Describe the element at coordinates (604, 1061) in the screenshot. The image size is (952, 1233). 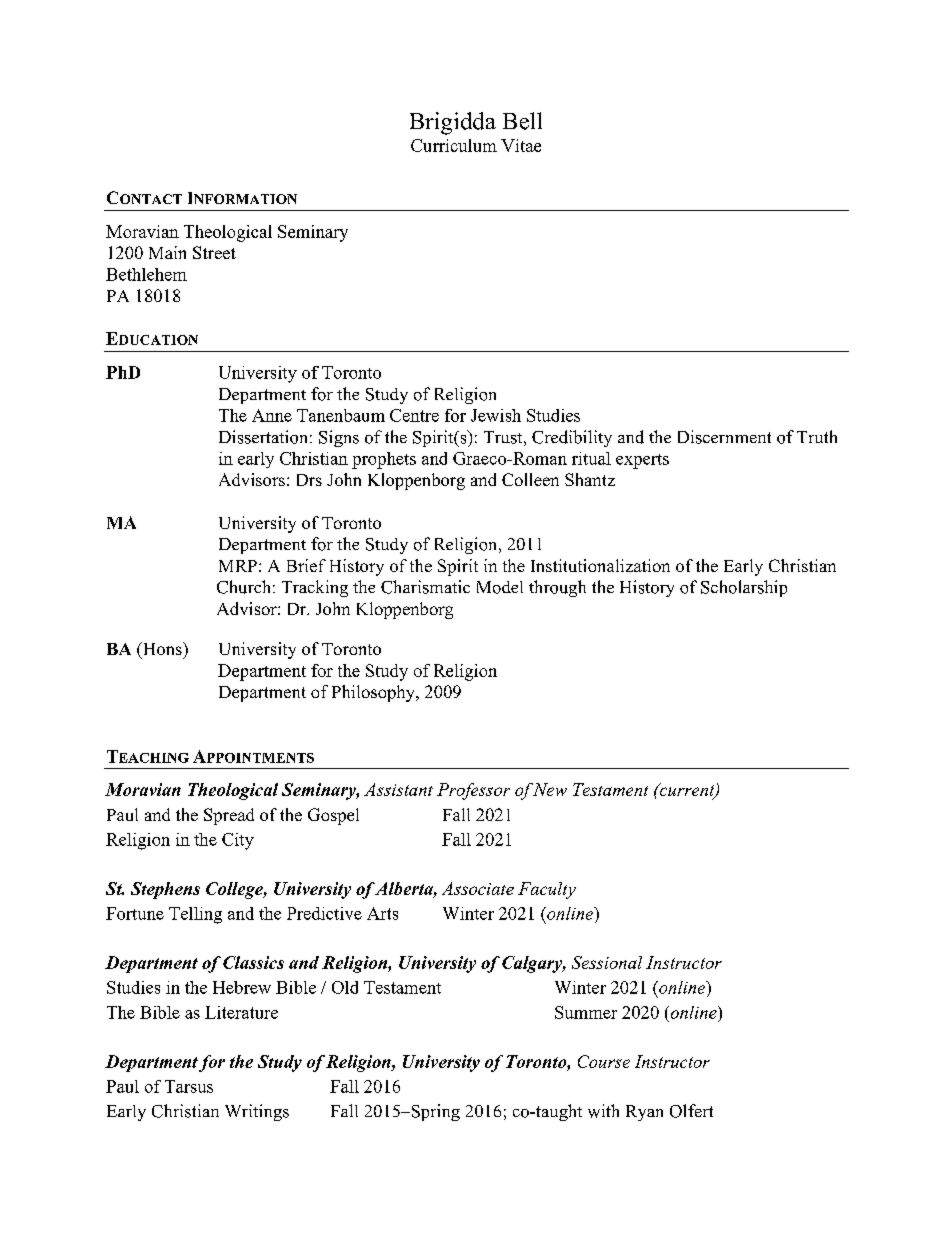
I see `Course` at that location.
